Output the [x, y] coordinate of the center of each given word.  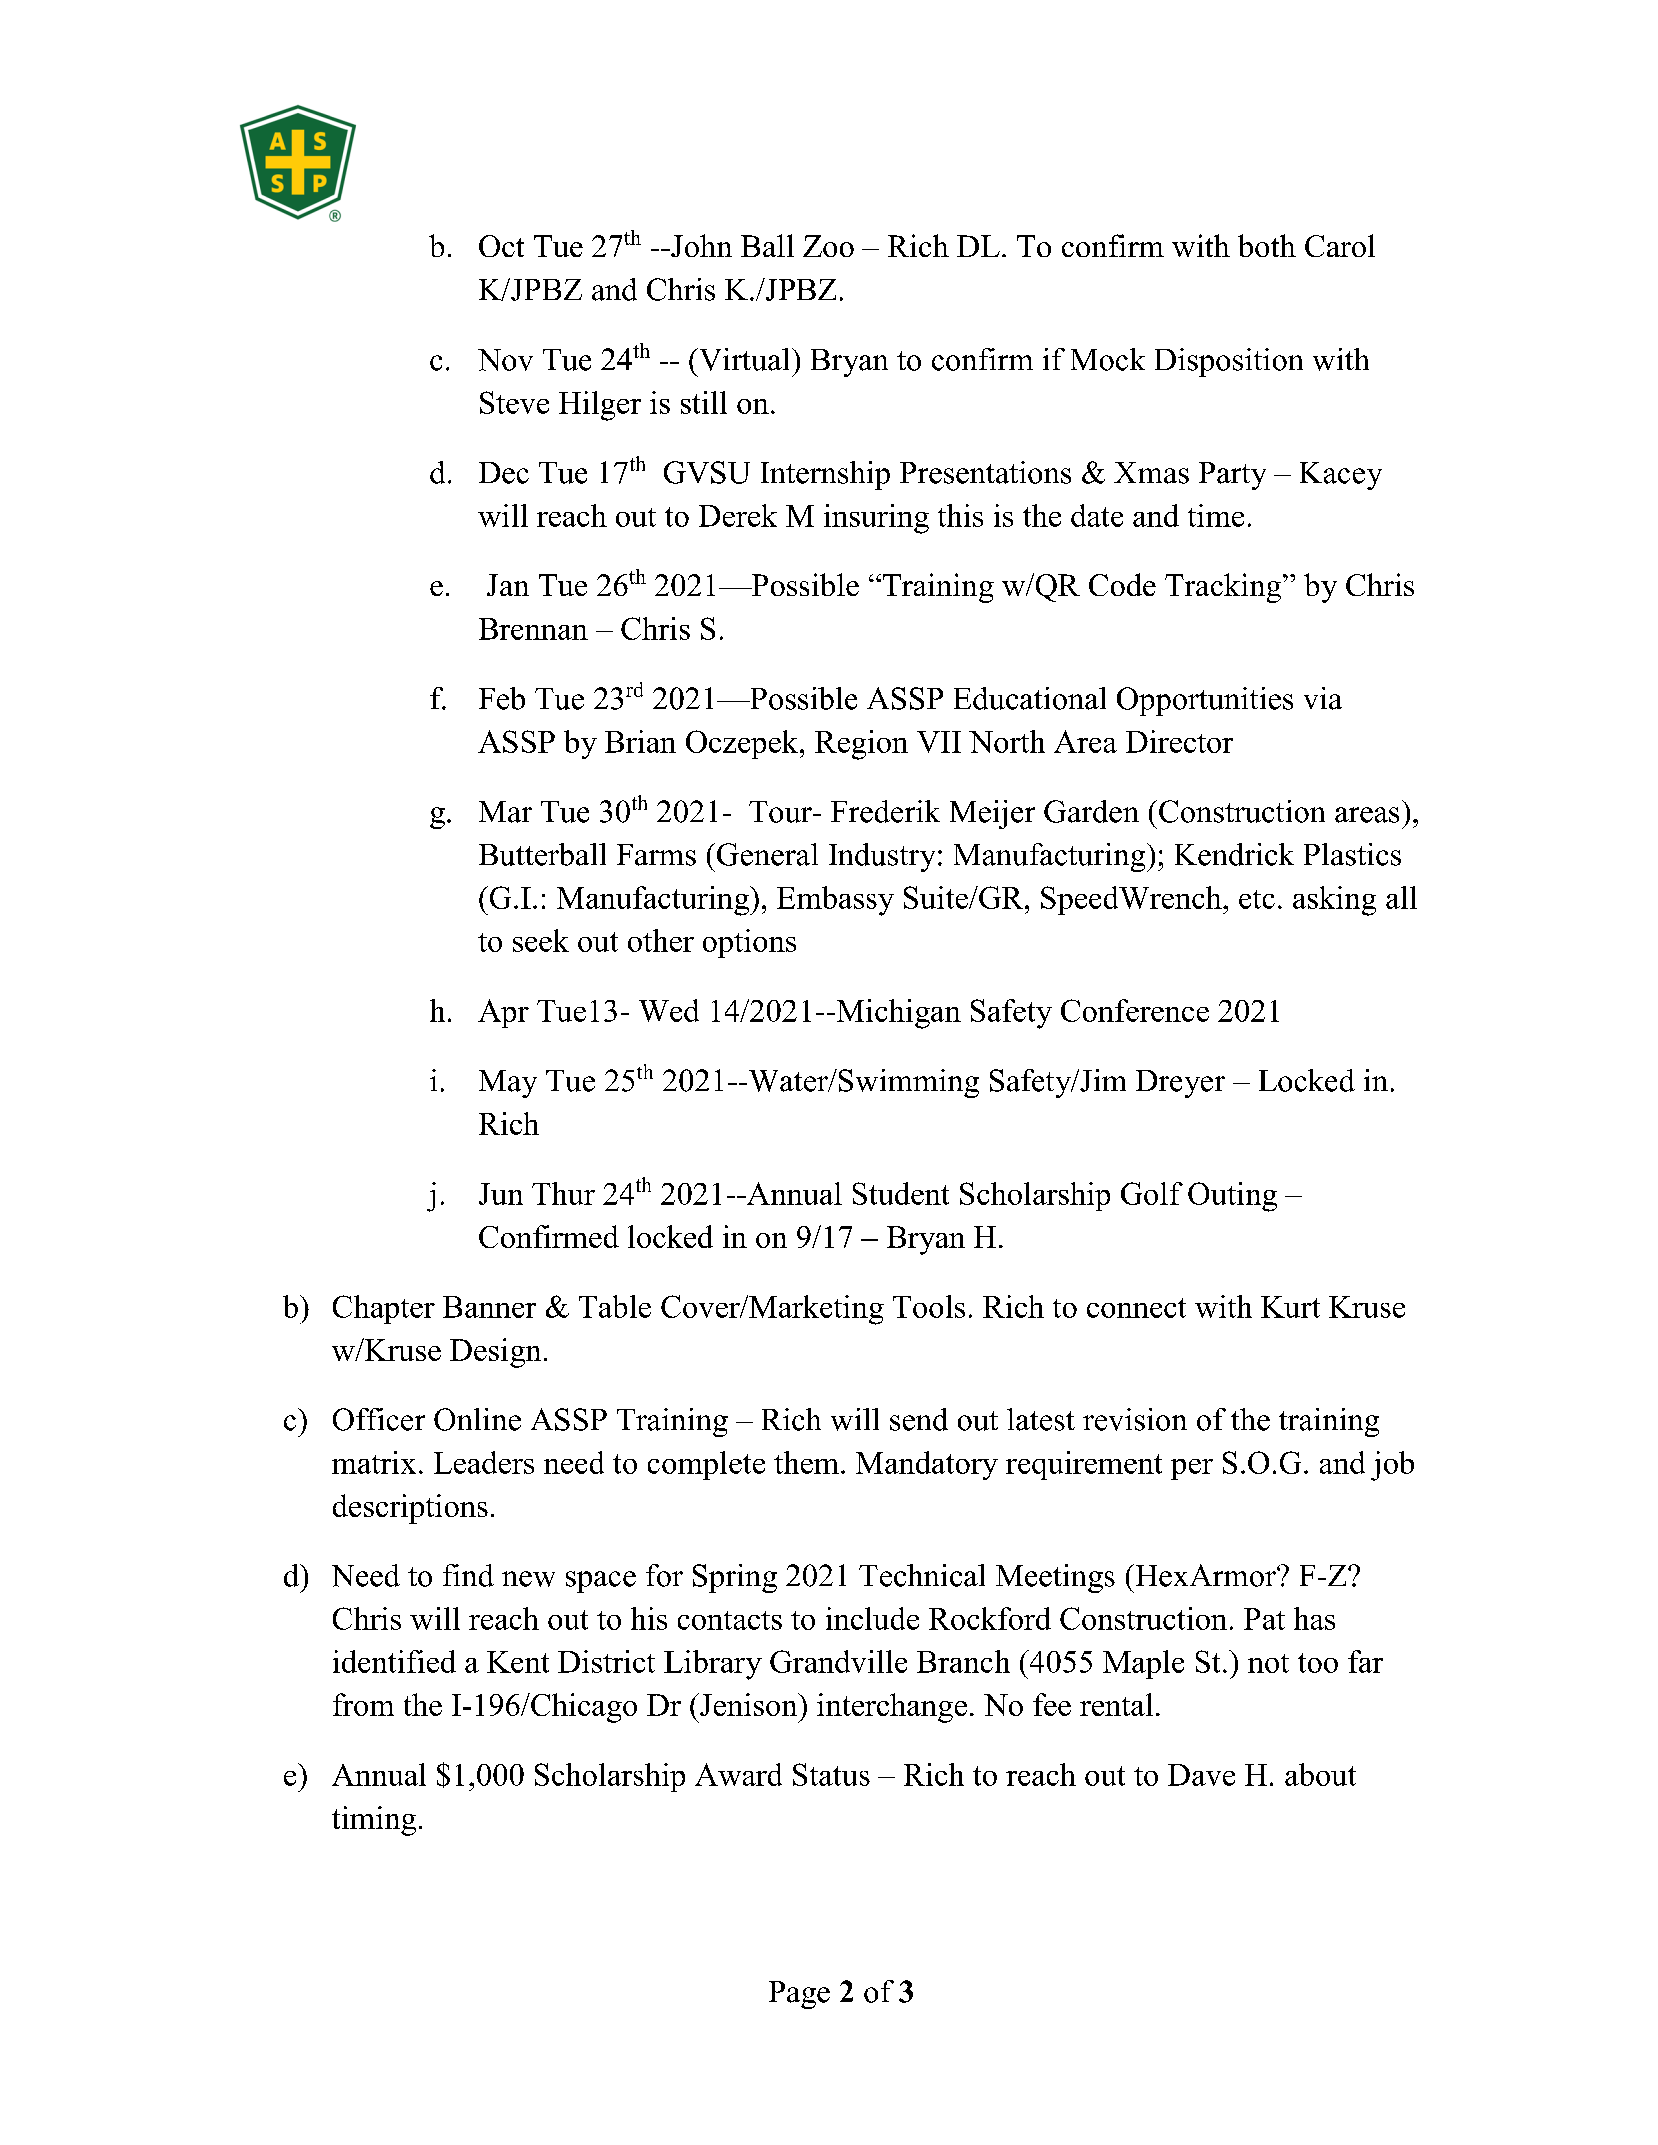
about [1320, 1774]
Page [799, 1995]
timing [374, 1821]
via [1323, 698]
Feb [502, 698]
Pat [1264, 1619]
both [1267, 245]
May [508, 1084]
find [468, 1575]
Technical [922, 1575]
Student [901, 1193]
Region [861, 745]
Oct [501, 246]
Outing [1232, 1197]
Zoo [828, 246]
